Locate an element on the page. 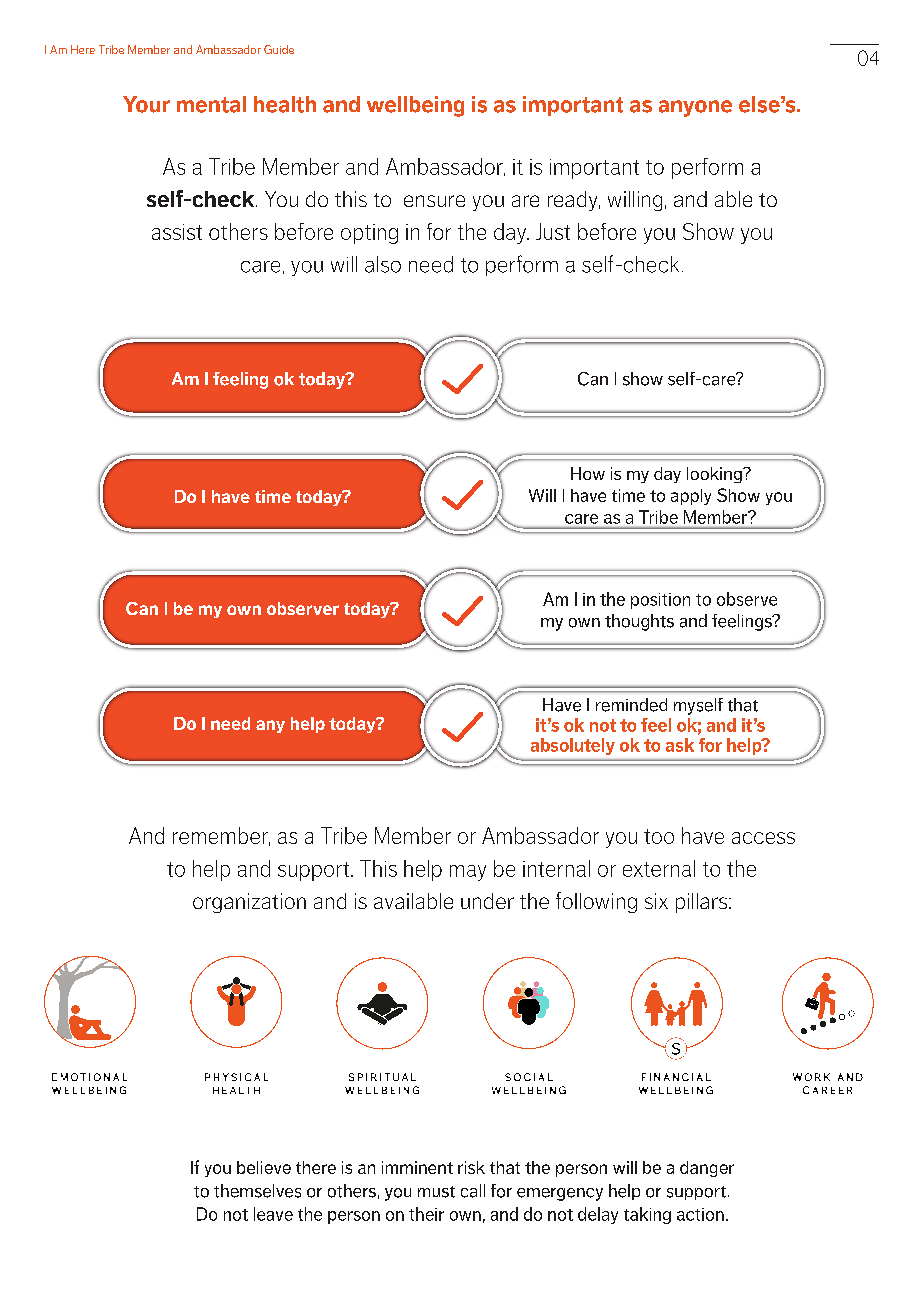  wellbeing is located at coordinates (415, 106).
